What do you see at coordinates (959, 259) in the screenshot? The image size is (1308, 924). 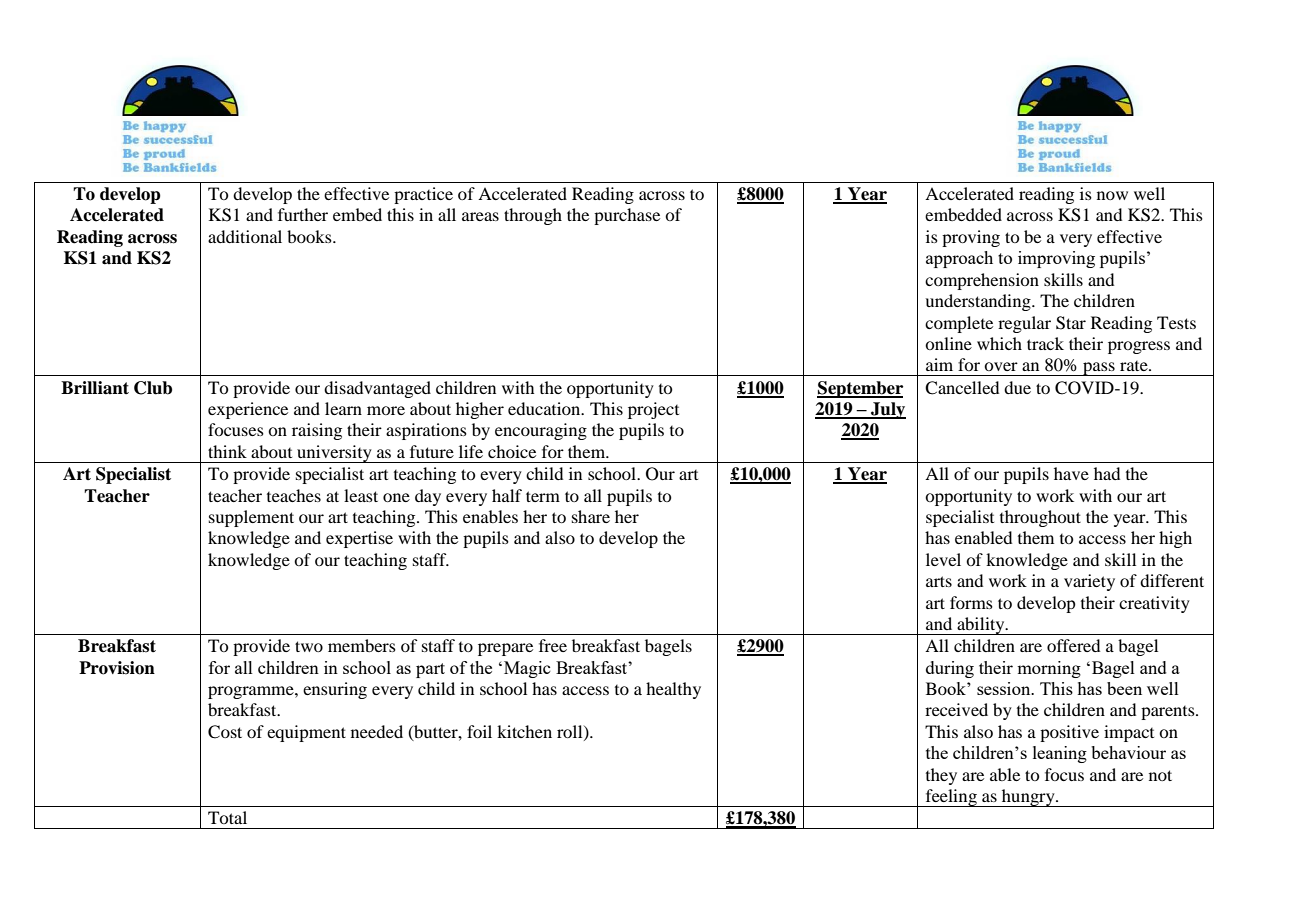 I see `approach` at bounding box center [959, 259].
